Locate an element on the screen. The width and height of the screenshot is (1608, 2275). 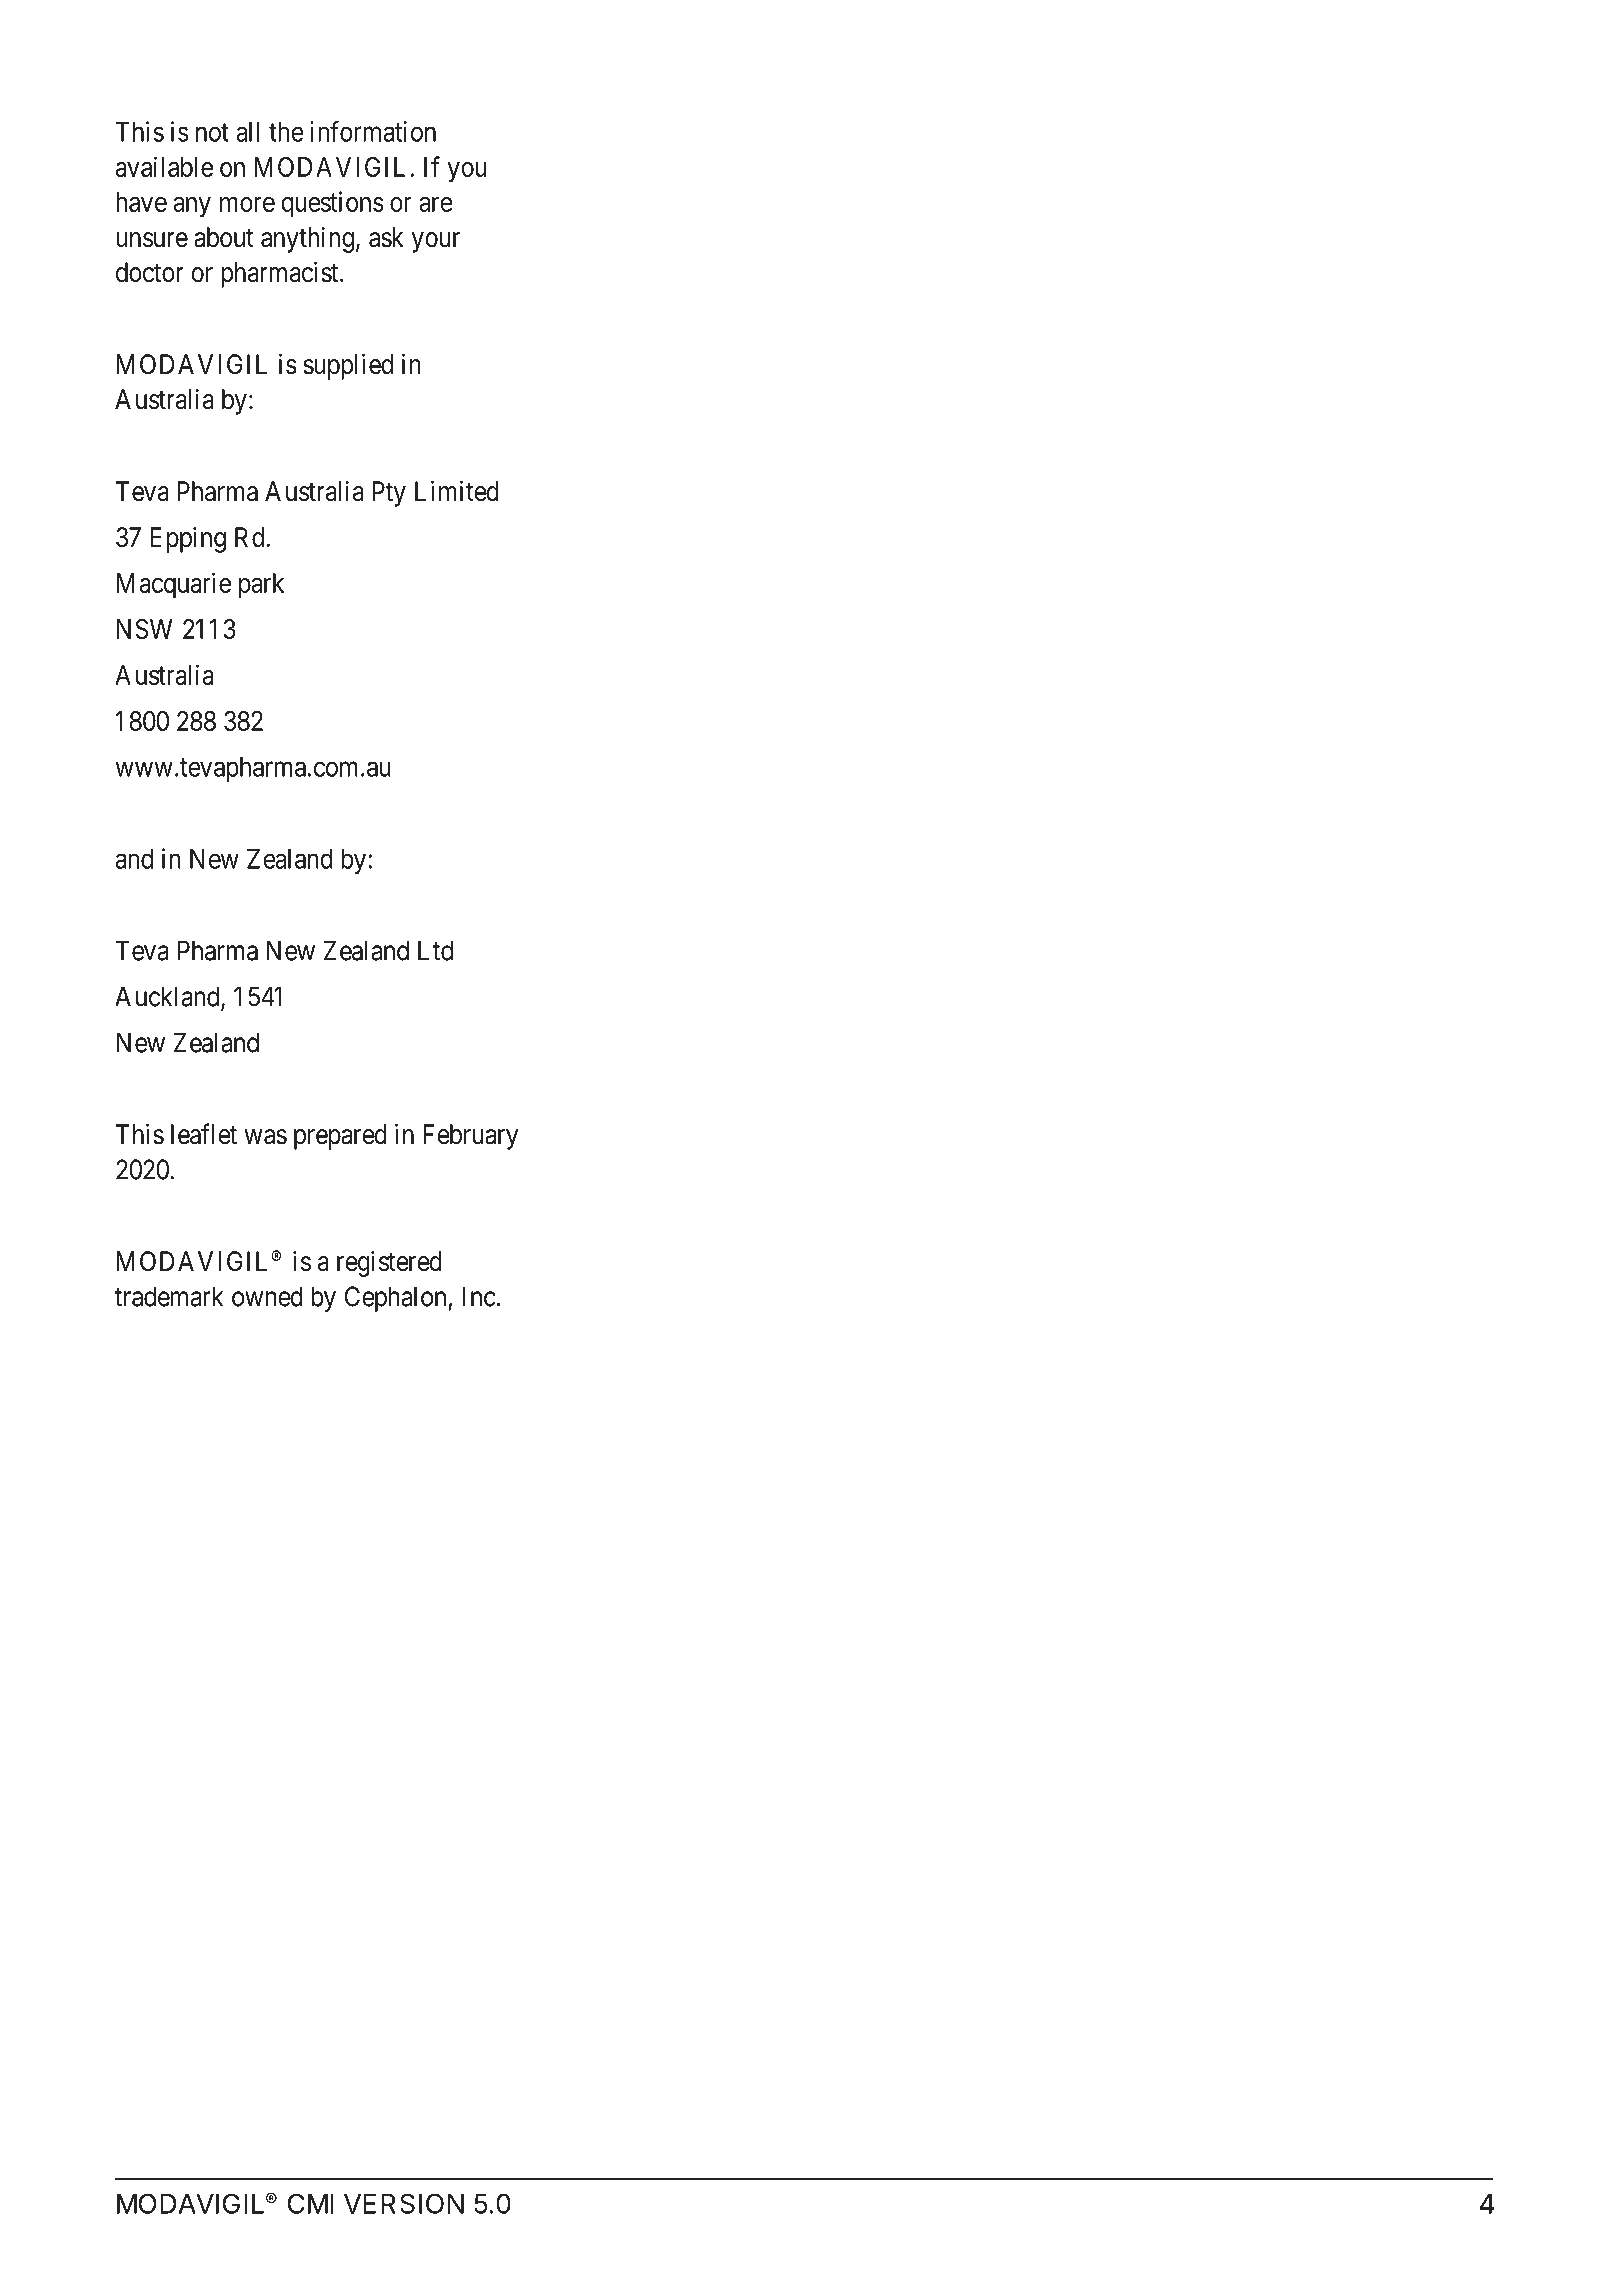
prepared is located at coordinates (340, 1137).
